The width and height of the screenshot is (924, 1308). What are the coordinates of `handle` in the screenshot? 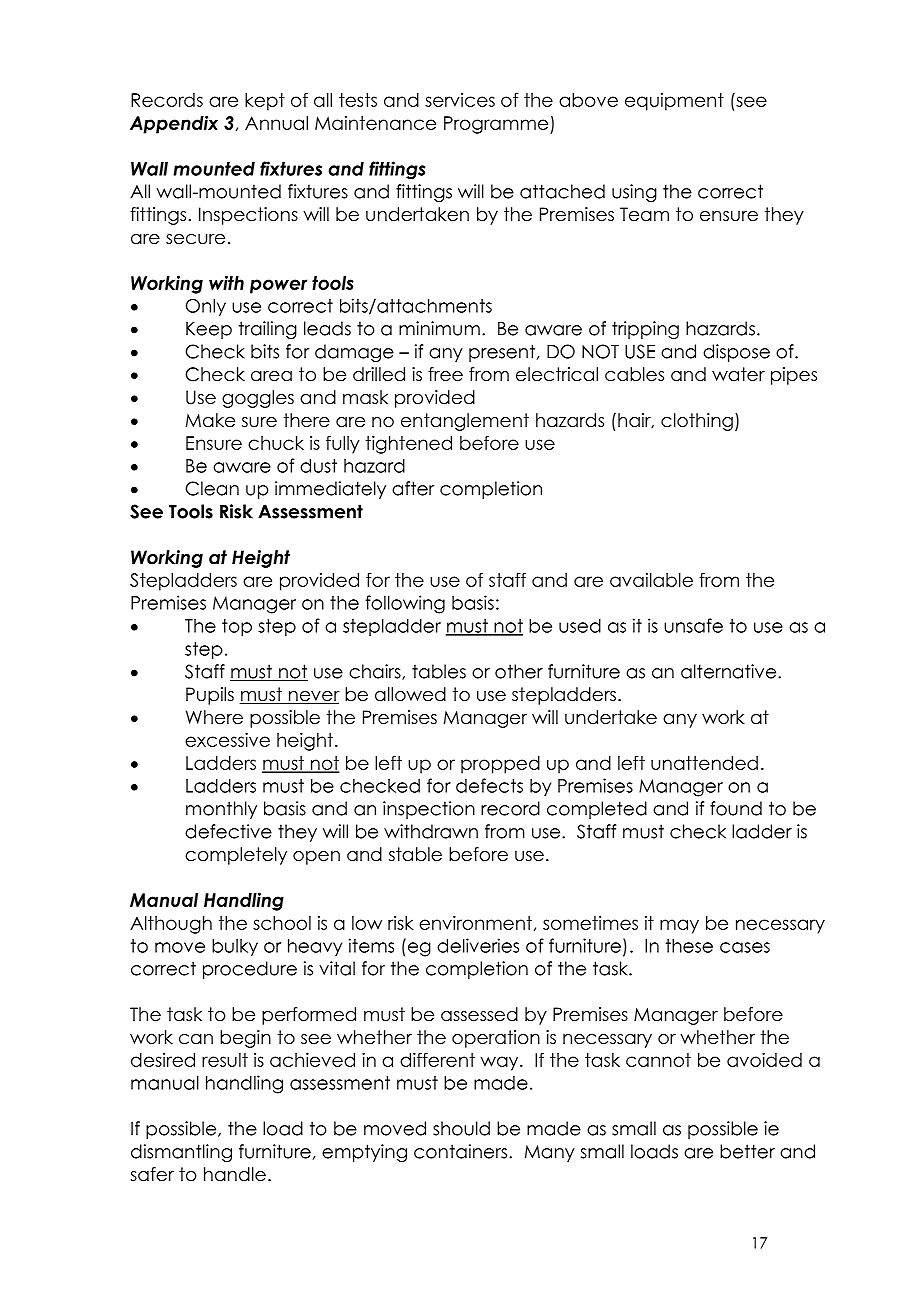 It's located at (235, 1174).
